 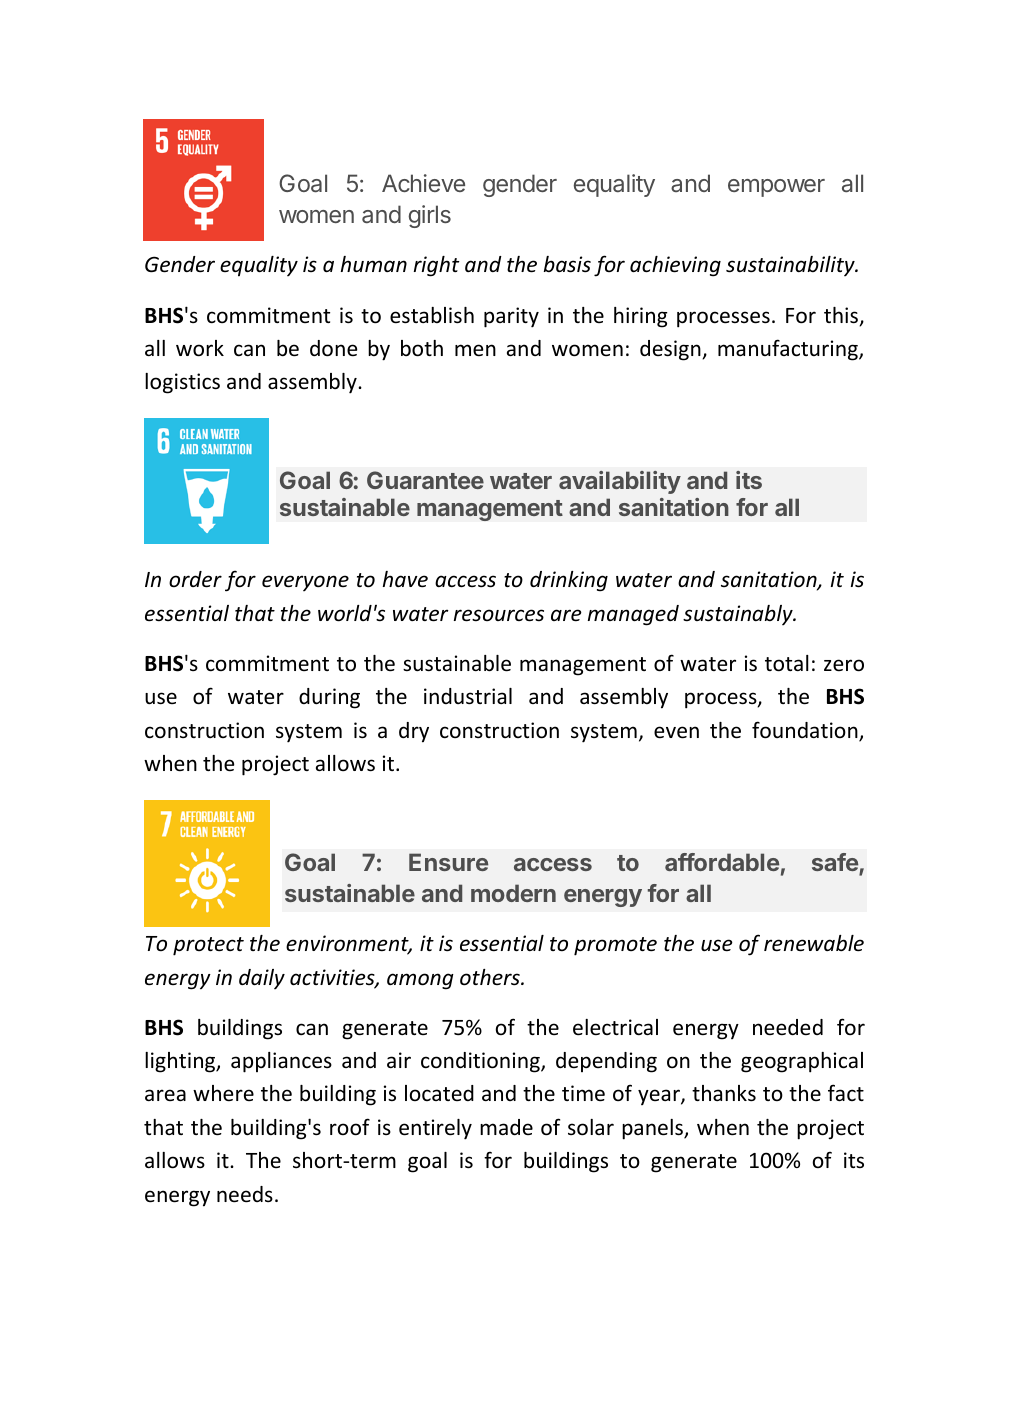 What do you see at coordinates (430, 216) in the page?
I see `girls` at bounding box center [430, 216].
